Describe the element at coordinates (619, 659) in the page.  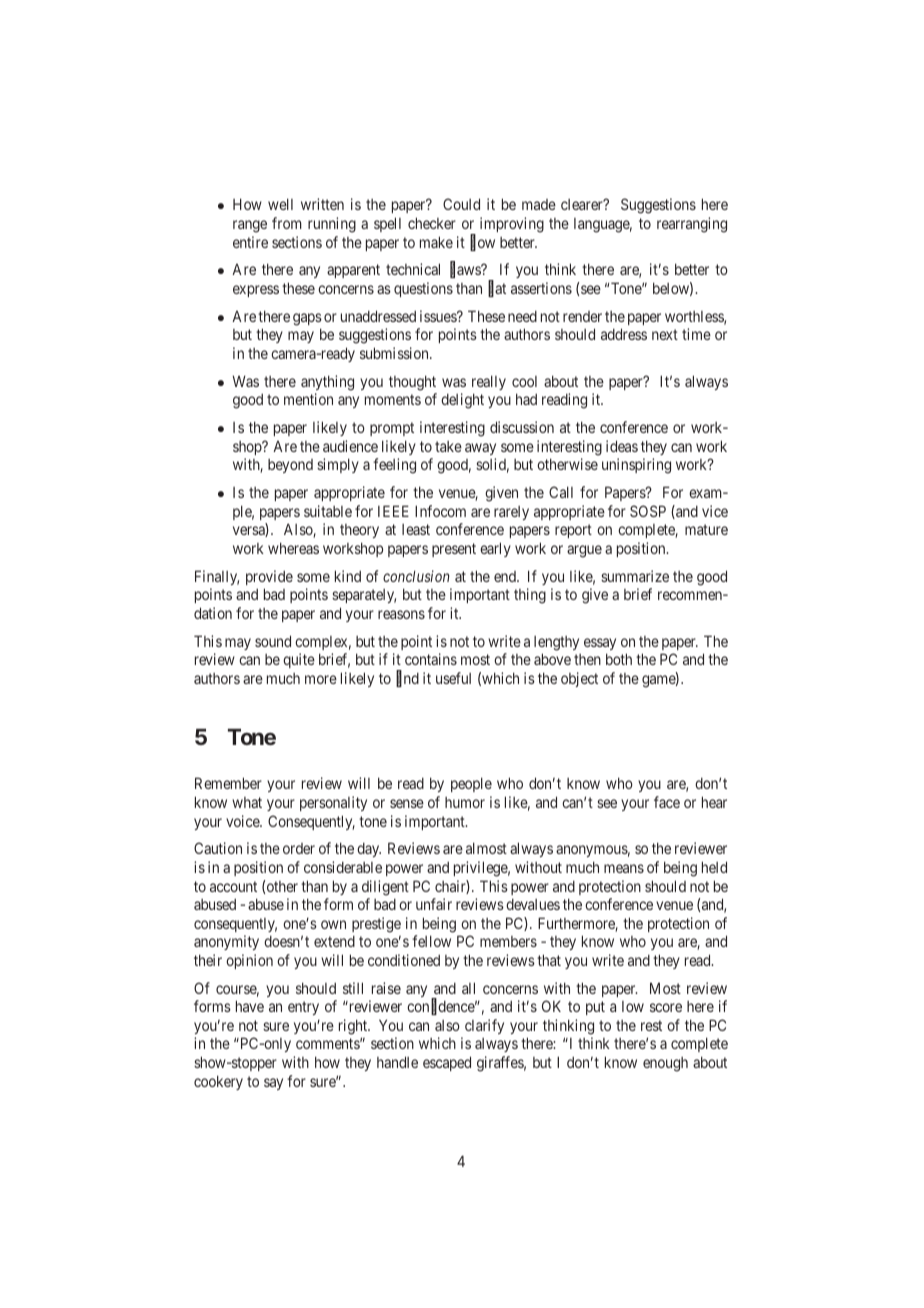
I see `both` at that location.
